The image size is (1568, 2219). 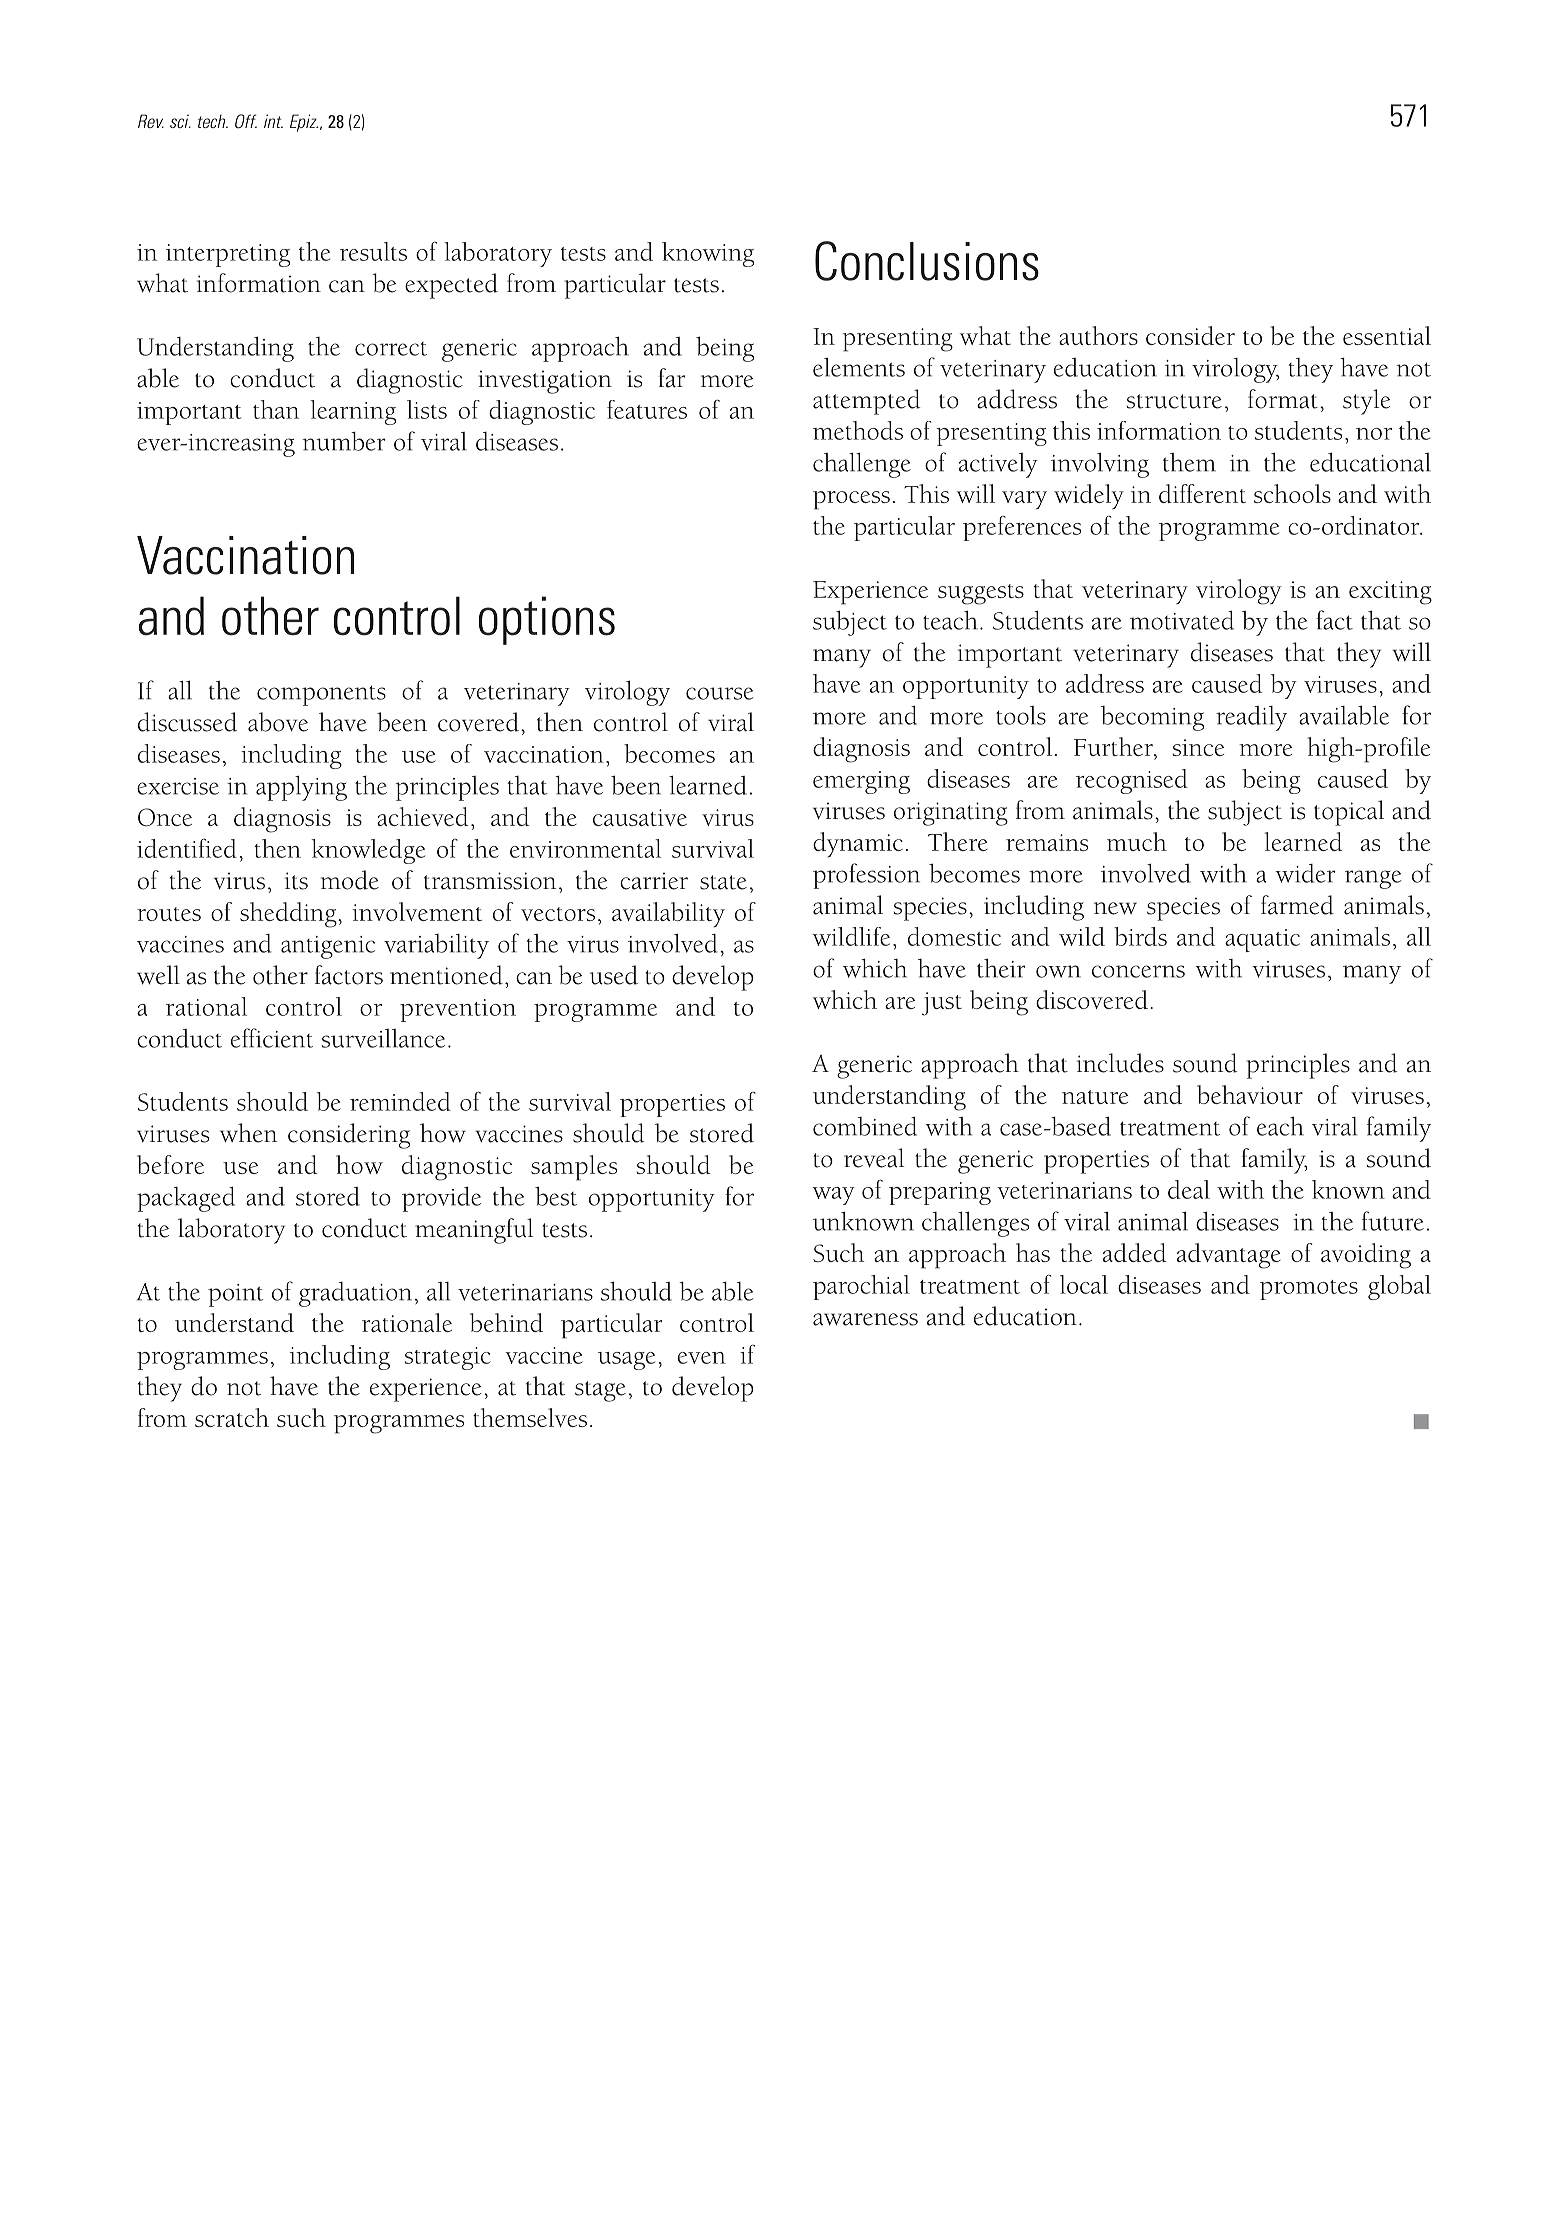 I want to click on behaviour, so click(x=1250, y=1094).
